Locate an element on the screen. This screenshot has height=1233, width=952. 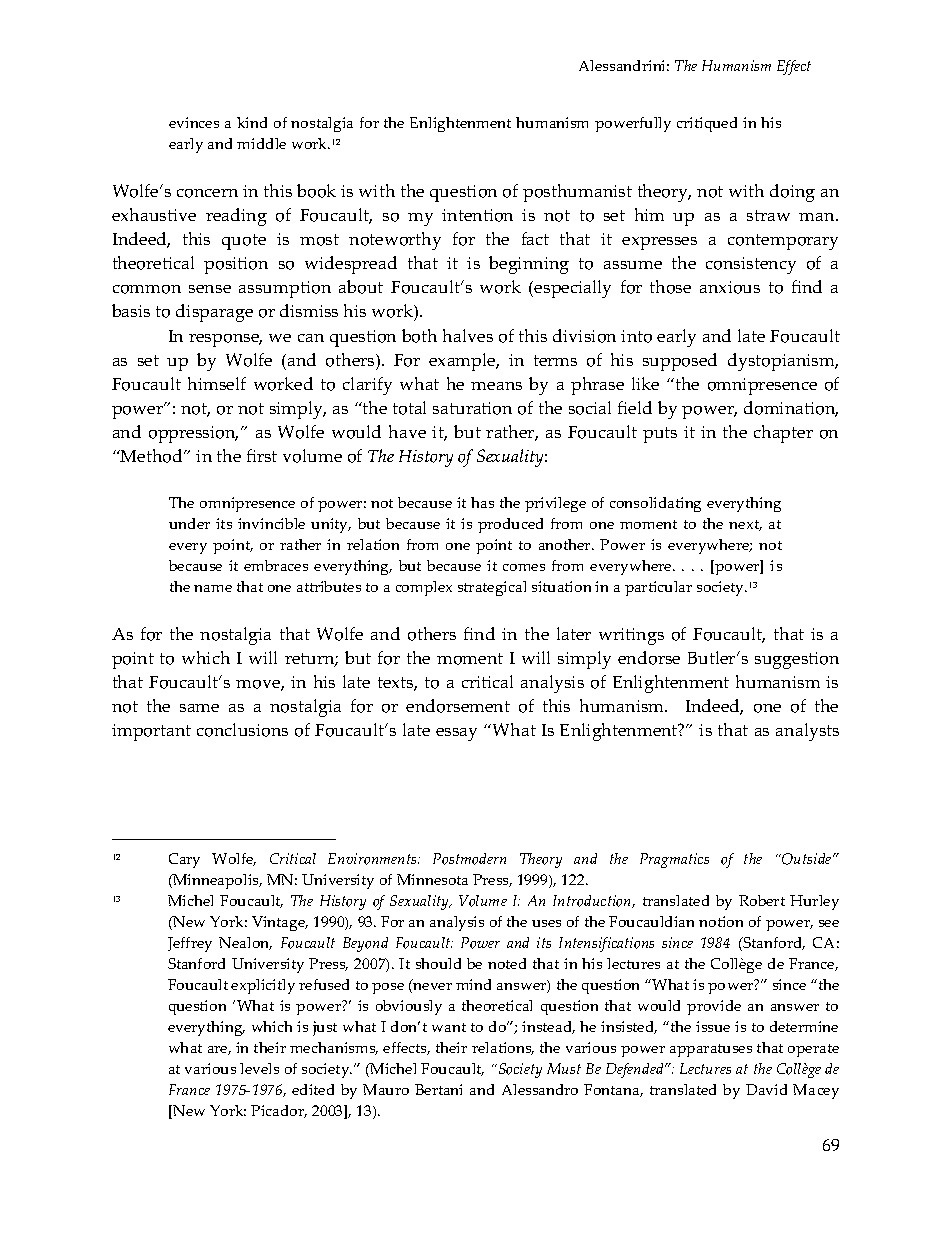
evinces is located at coordinates (194, 122).
